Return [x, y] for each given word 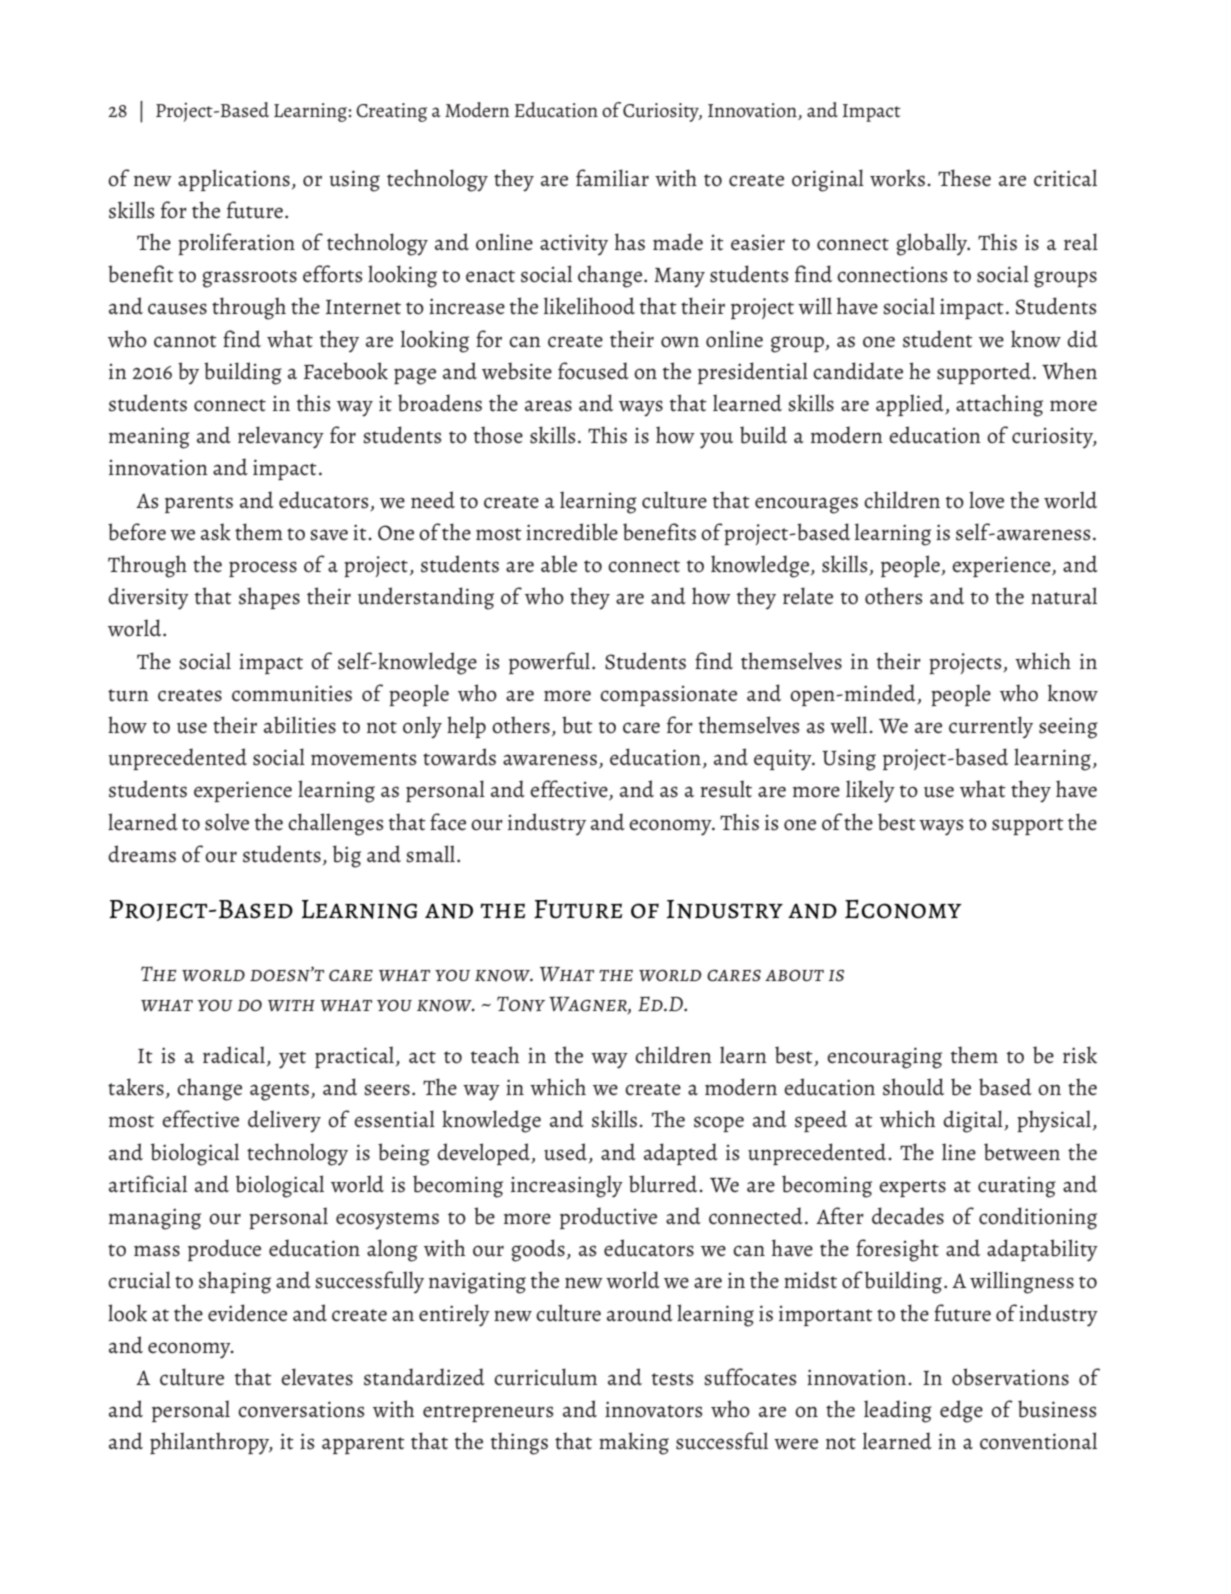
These [964, 178]
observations [1010, 1377]
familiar [612, 178]
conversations [301, 1409]
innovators [654, 1409]
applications [234, 180]
